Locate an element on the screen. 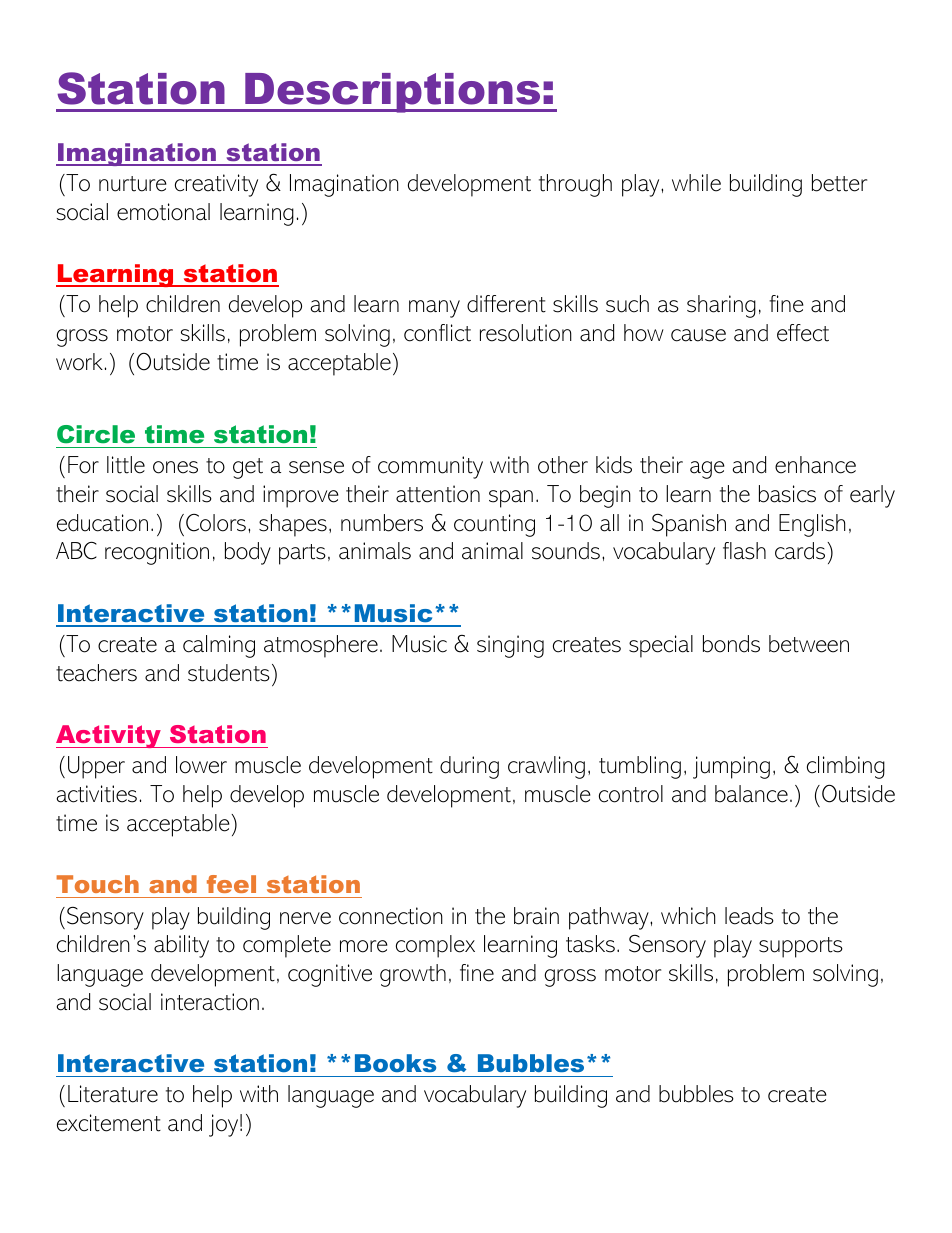 The image size is (952, 1233). Literature is located at coordinates (113, 1094).
